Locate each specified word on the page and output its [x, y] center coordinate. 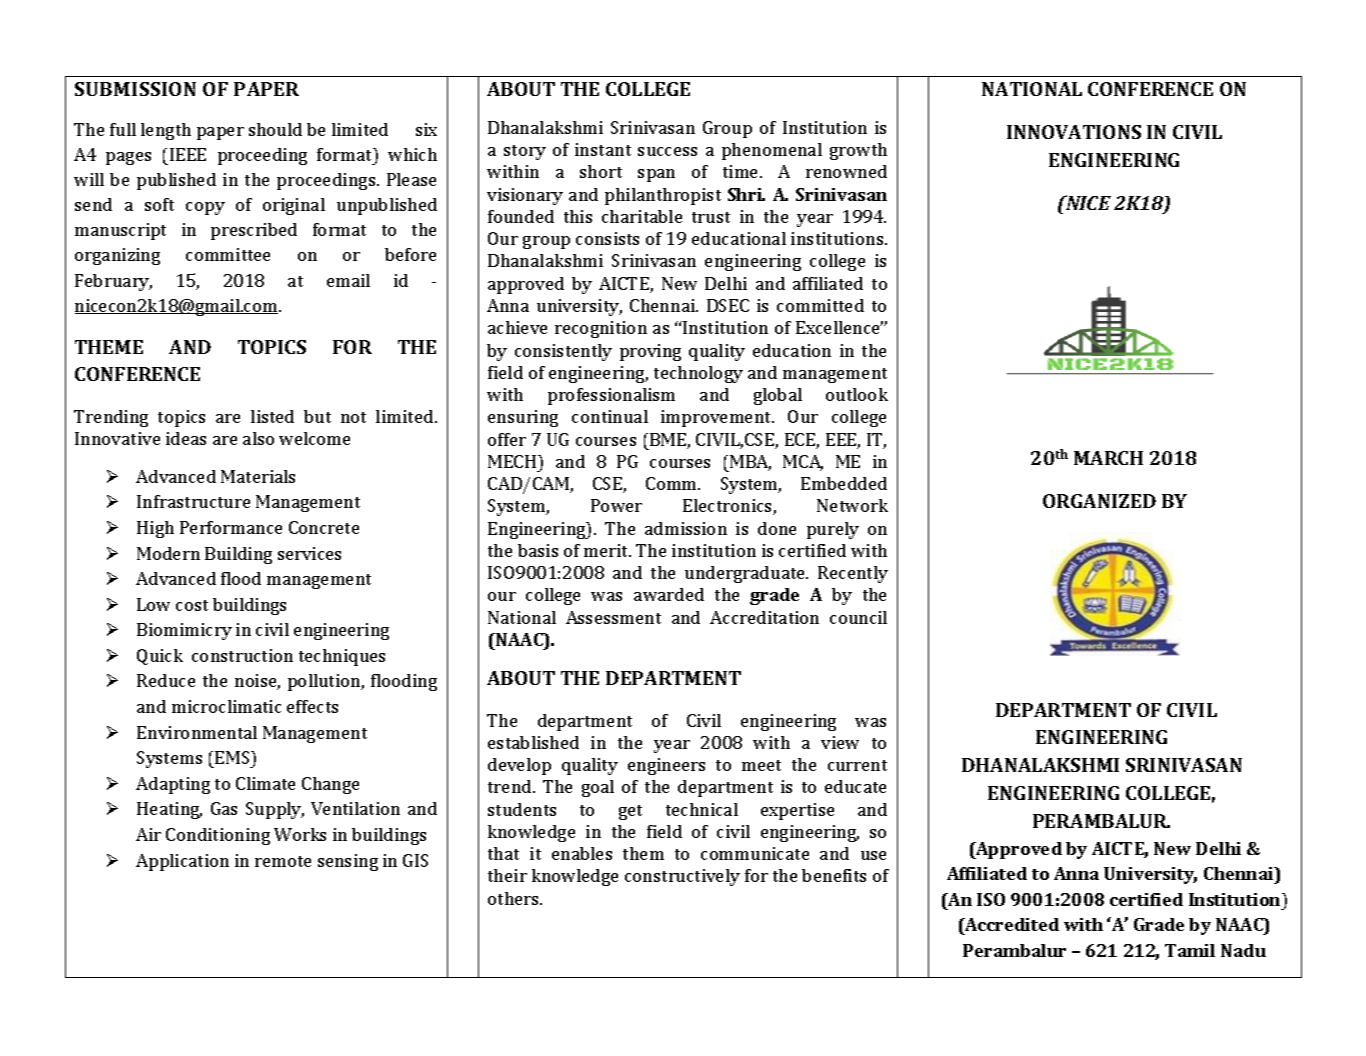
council [858, 617]
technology [698, 374]
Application [182, 862]
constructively [682, 877]
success [667, 151]
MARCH [1108, 458]
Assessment [613, 617]
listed [272, 416]
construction [242, 655]
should [275, 129]
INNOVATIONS [1074, 132]
